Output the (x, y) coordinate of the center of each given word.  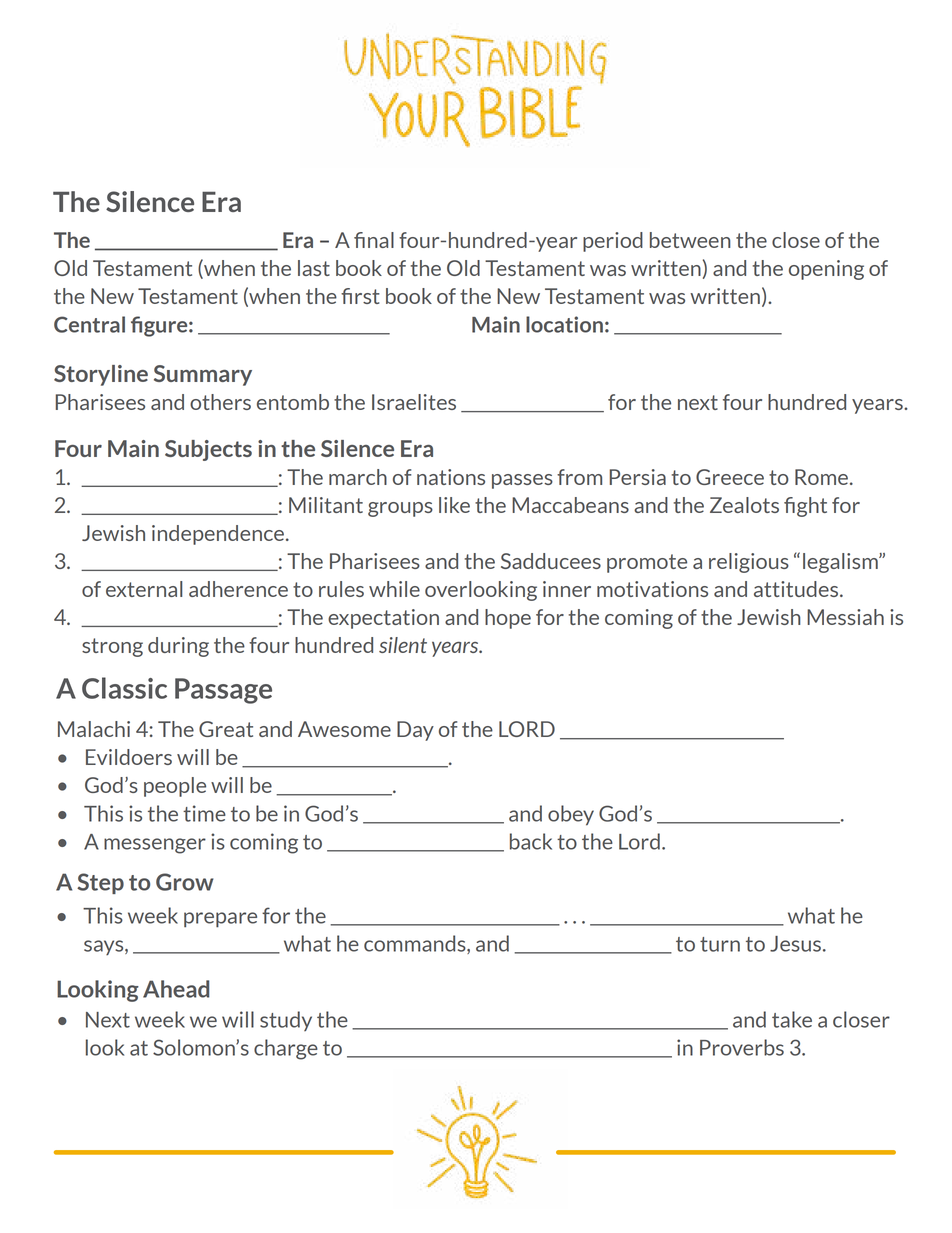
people (175, 787)
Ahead (176, 989)
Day (415, 731)
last (314, 268)
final (374, 240)
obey (571, 815)
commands (416, 944)
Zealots (744, 505)
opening (826, 270)
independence (218, 535)
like (454, 505)
